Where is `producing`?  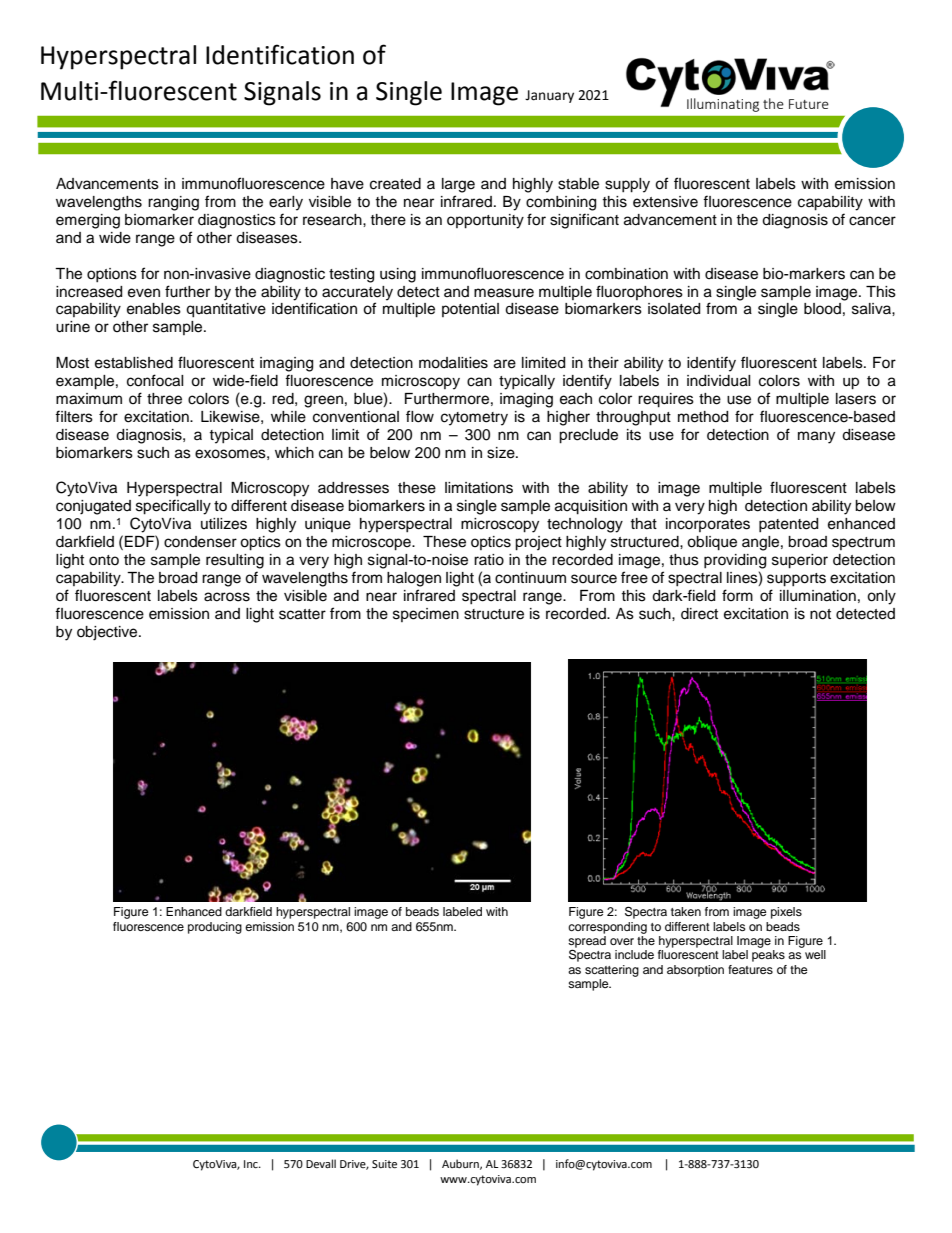 producing is located at coordinates (215, 928).
